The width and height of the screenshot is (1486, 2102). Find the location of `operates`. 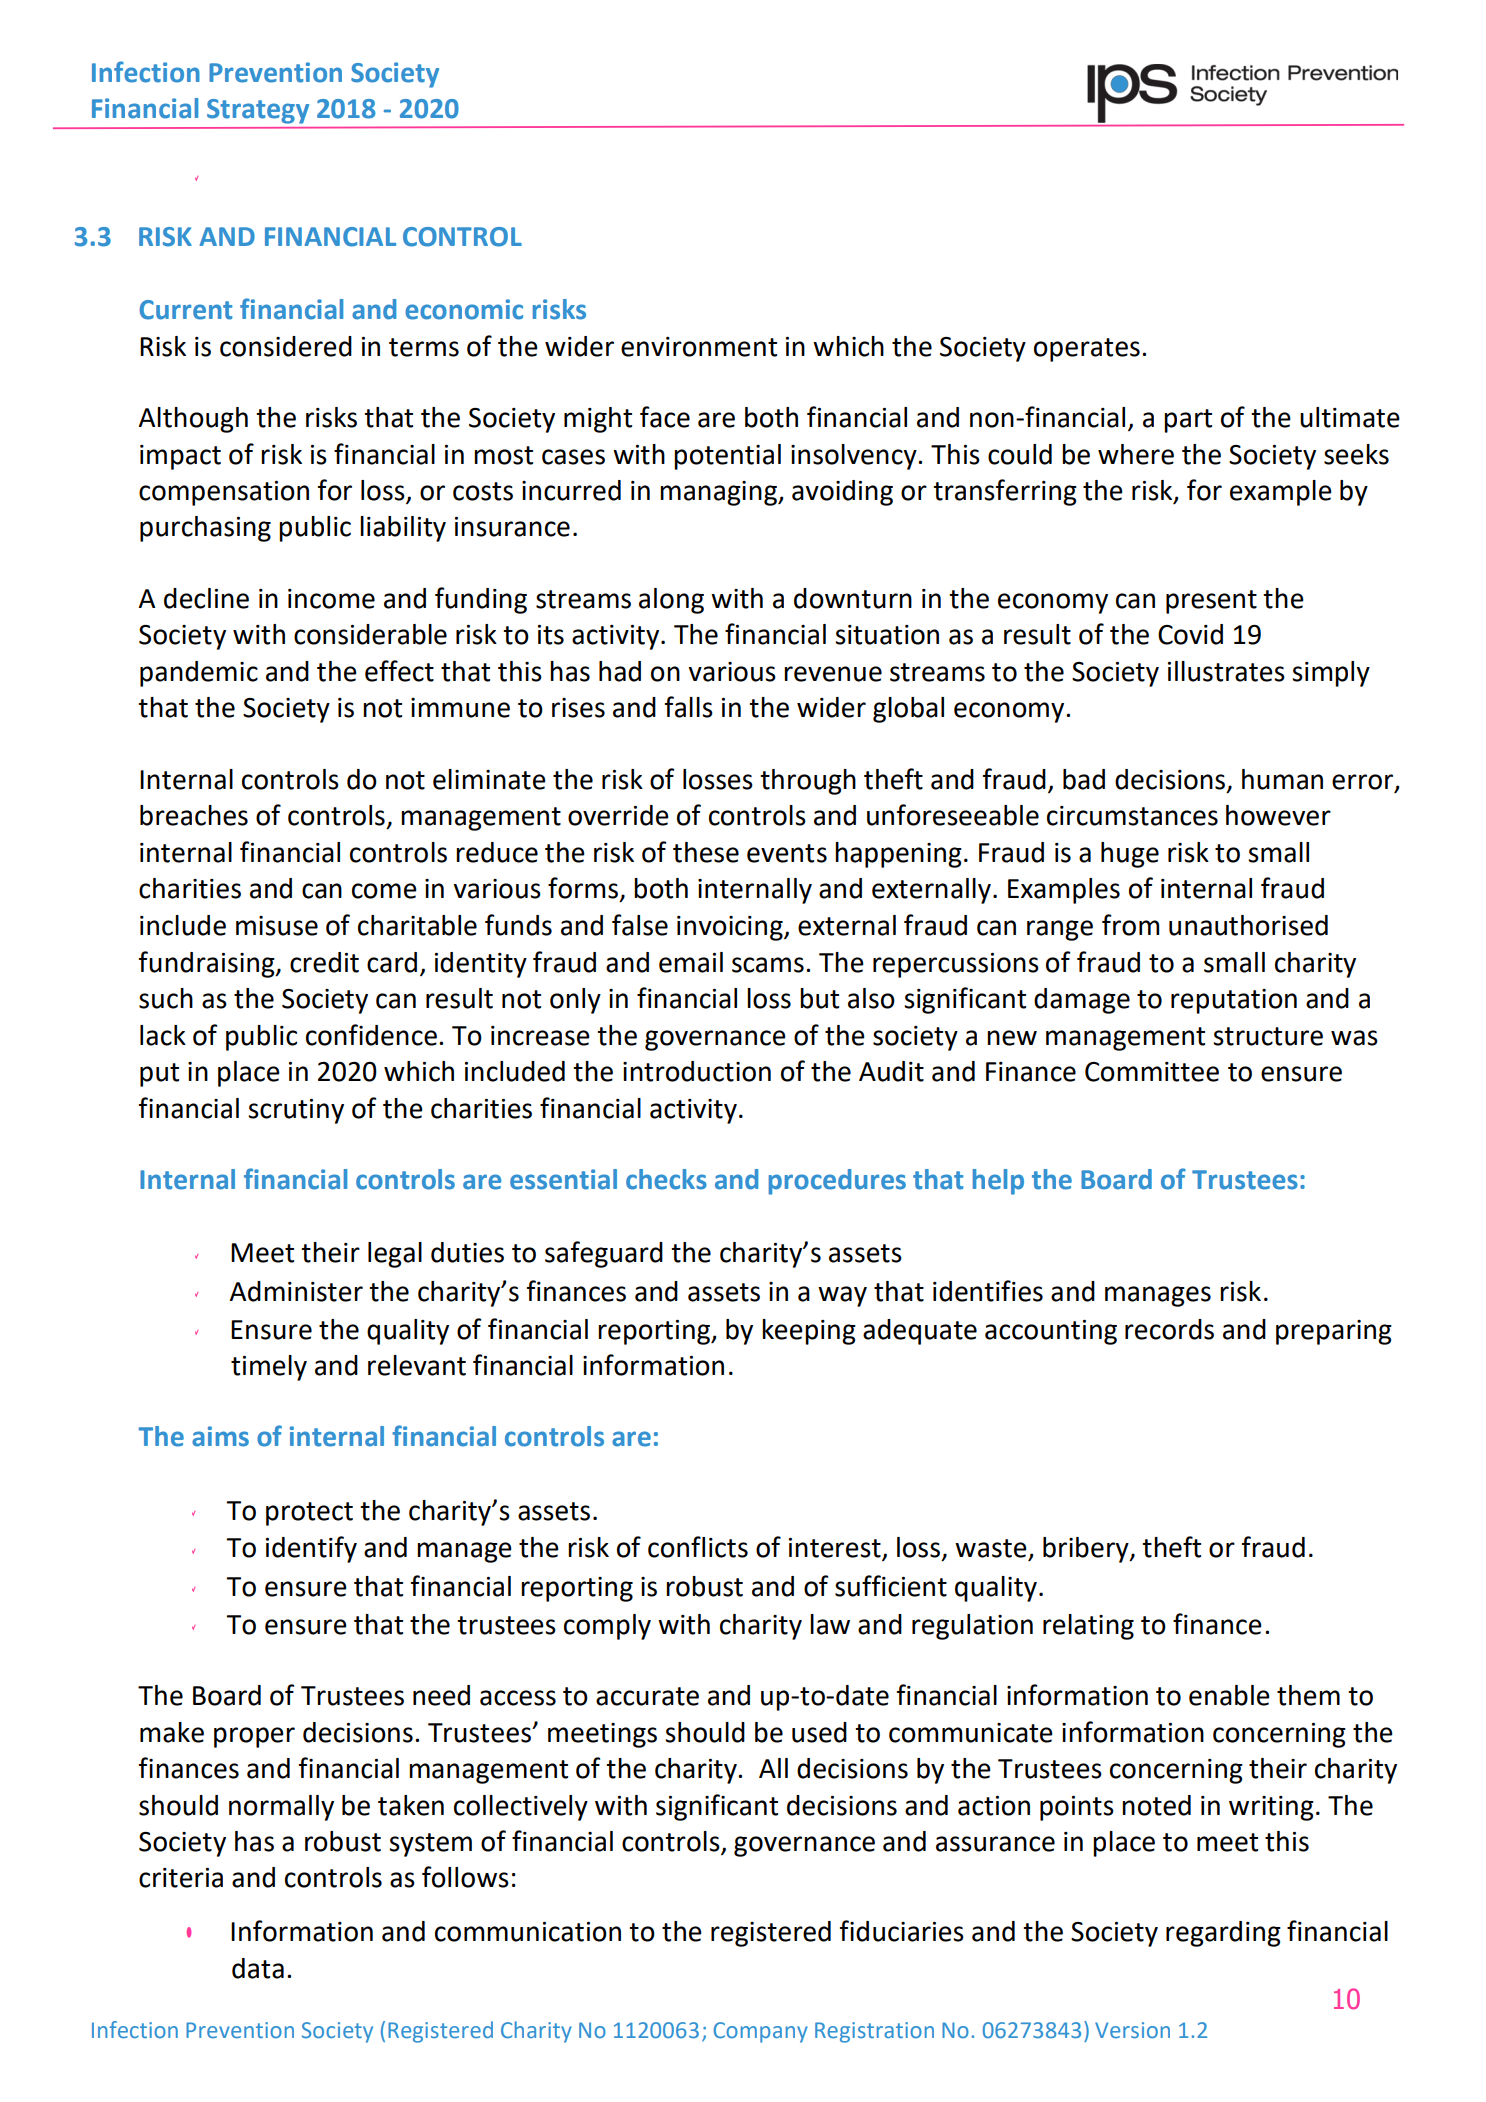

operates is located at coordinates (1087, 350).
